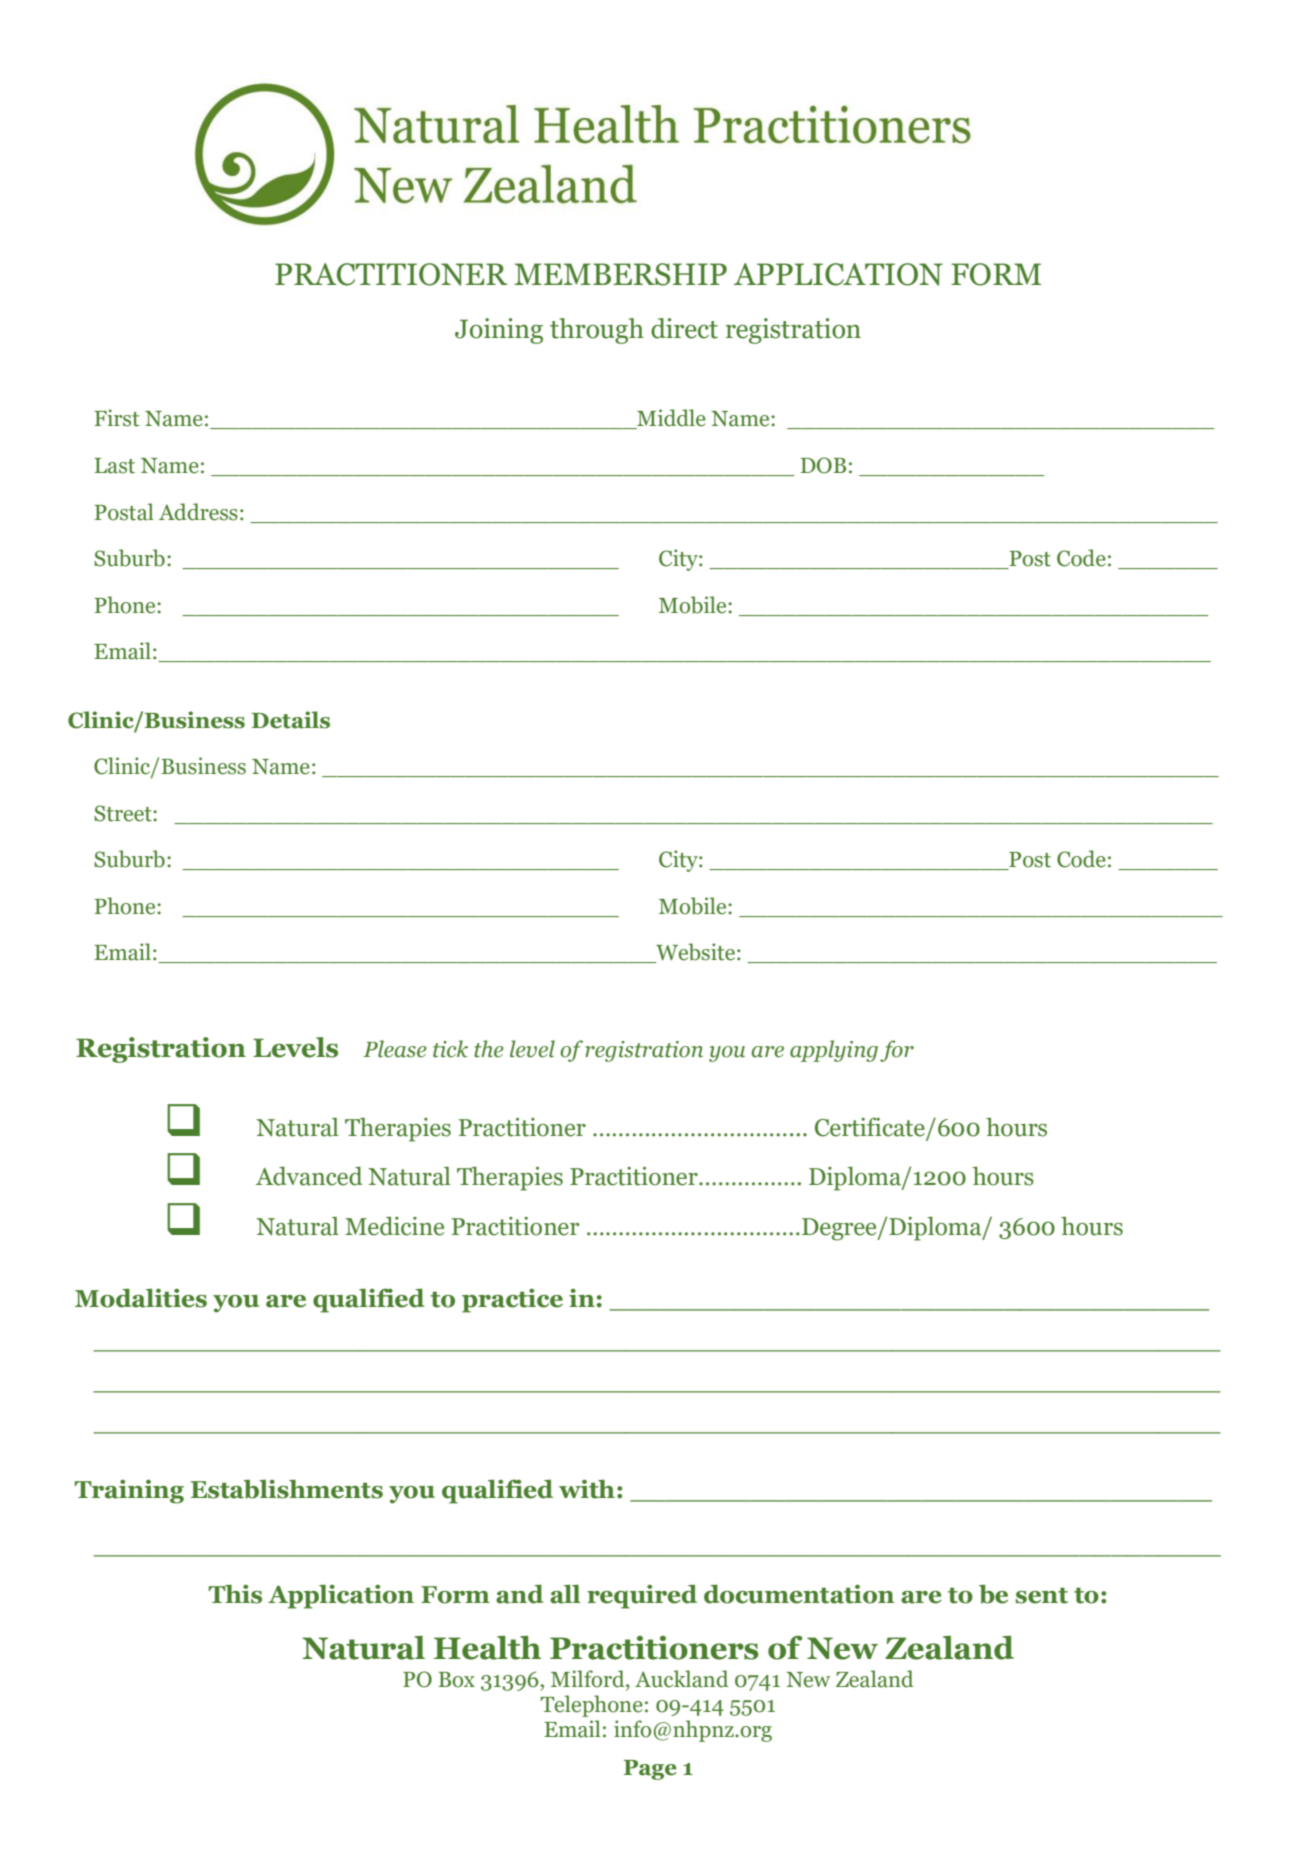 This screenshot has width=1316, height=1862. What do you see at coordinates (823, 465) in the screenshot?
I see `DOB` at bounding box center [823, 465].
